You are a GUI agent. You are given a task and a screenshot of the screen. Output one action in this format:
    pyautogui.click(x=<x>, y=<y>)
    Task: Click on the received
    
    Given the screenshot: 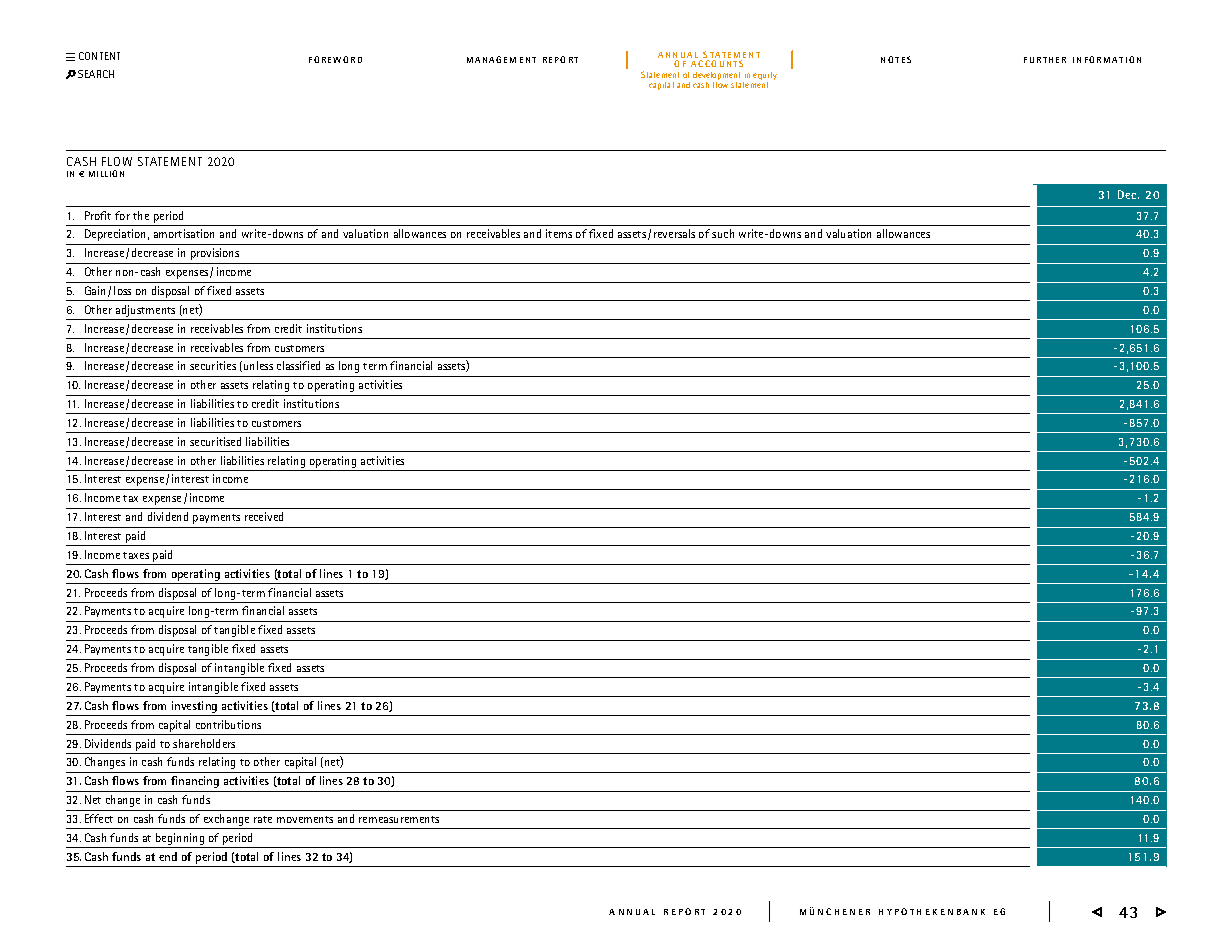 What is the action you would take?
    pyautogui.click(x=264, y=516)
